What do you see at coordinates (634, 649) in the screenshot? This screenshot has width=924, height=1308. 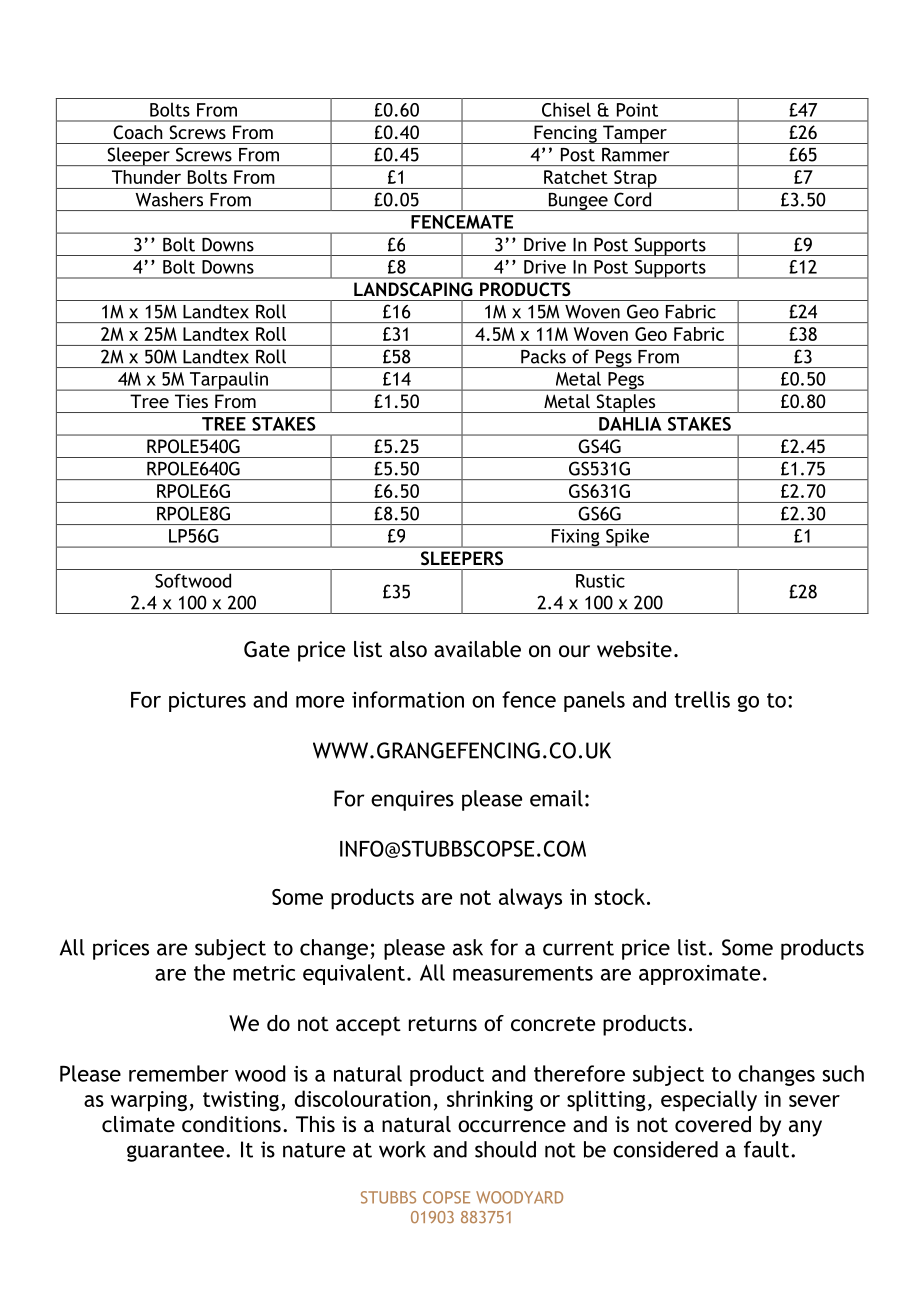 I see `website` at bounding box center [634, 649].
